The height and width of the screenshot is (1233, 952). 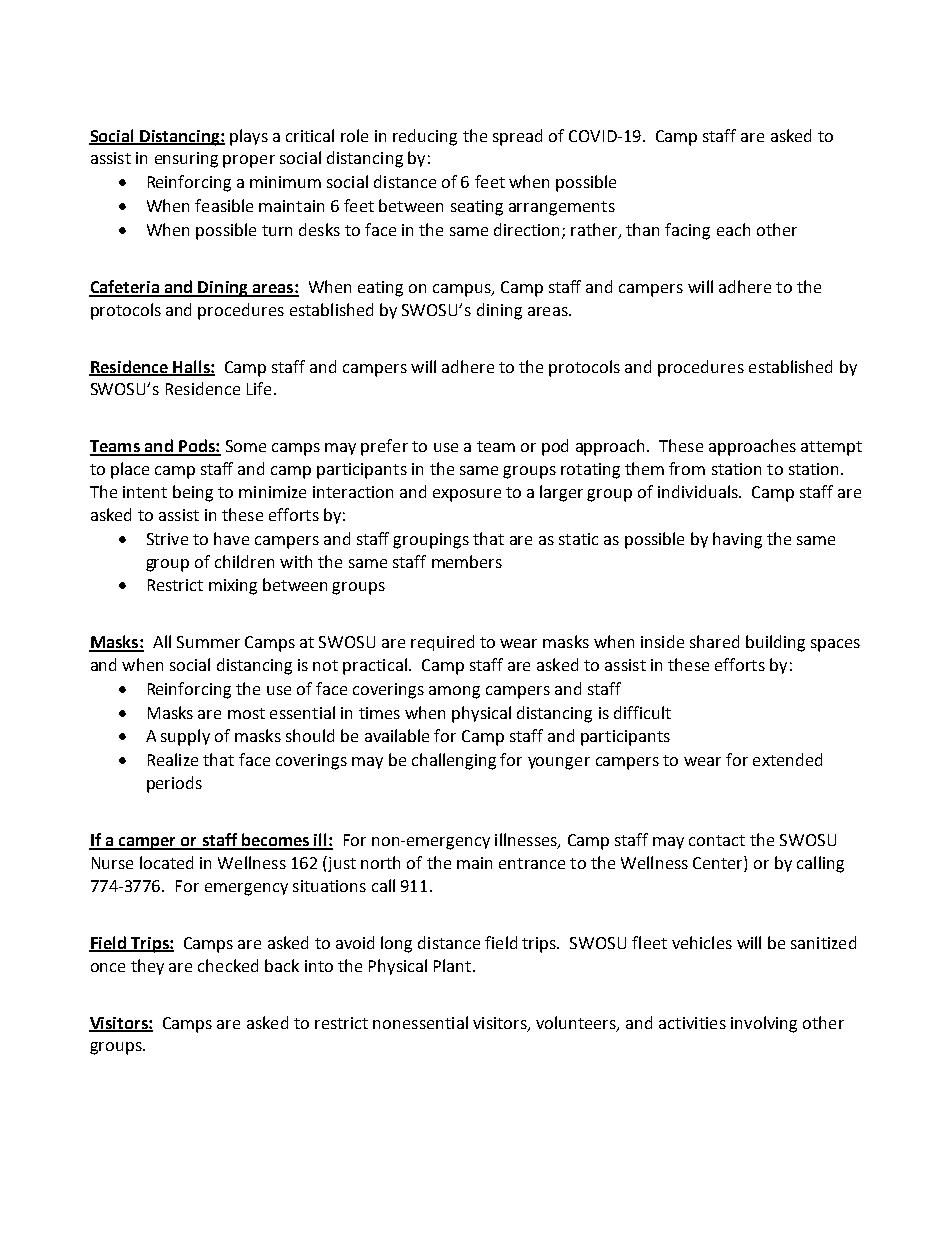 What do you see at coordinates (528, 230) in the screenshot?
I see `direction` at bounding box center [528, 230].
